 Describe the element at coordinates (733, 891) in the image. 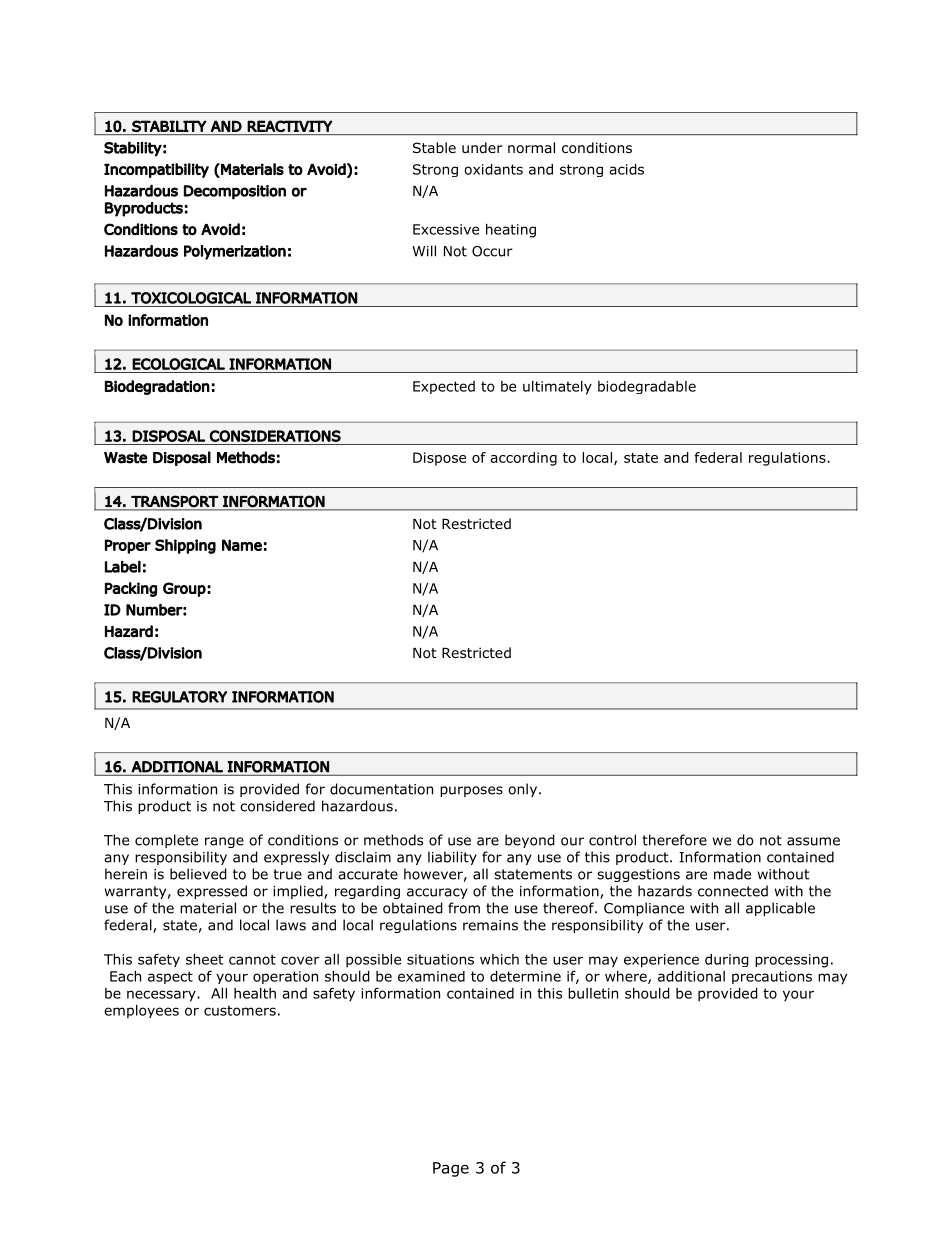

I see `connected` at that location.
